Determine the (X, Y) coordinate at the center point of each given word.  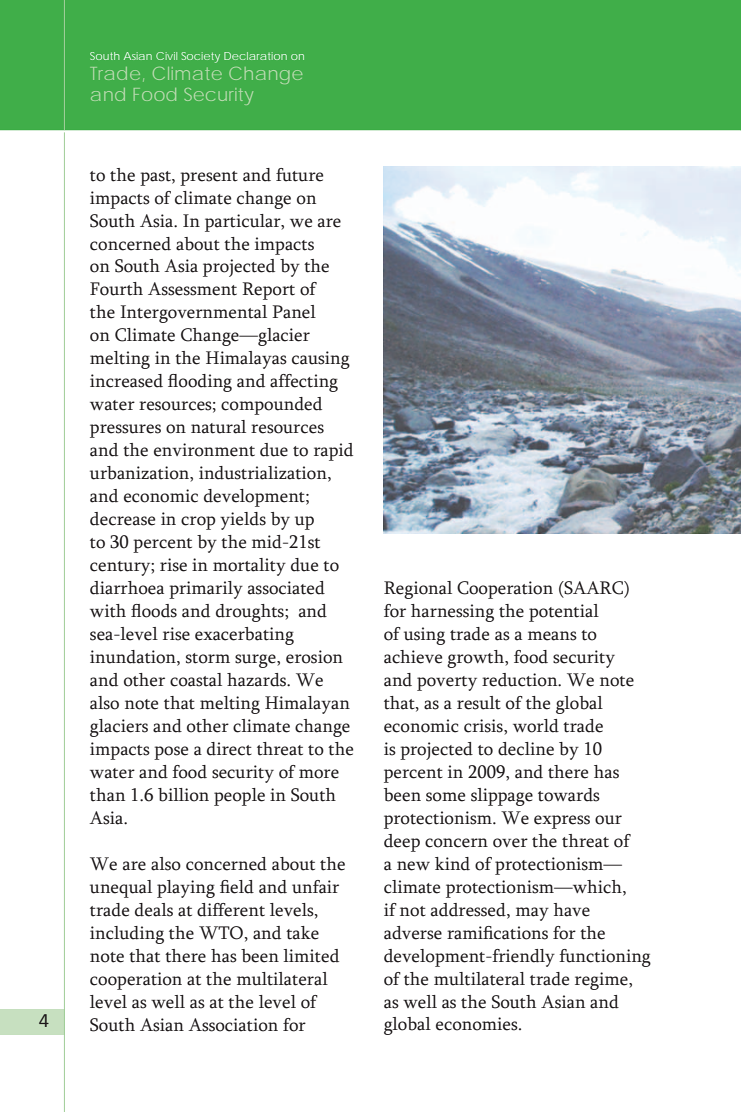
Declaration (255, 56)
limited (311, 956)
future (299, 175)
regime (602, 981)
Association (233, 1025)
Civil (166, 56)
